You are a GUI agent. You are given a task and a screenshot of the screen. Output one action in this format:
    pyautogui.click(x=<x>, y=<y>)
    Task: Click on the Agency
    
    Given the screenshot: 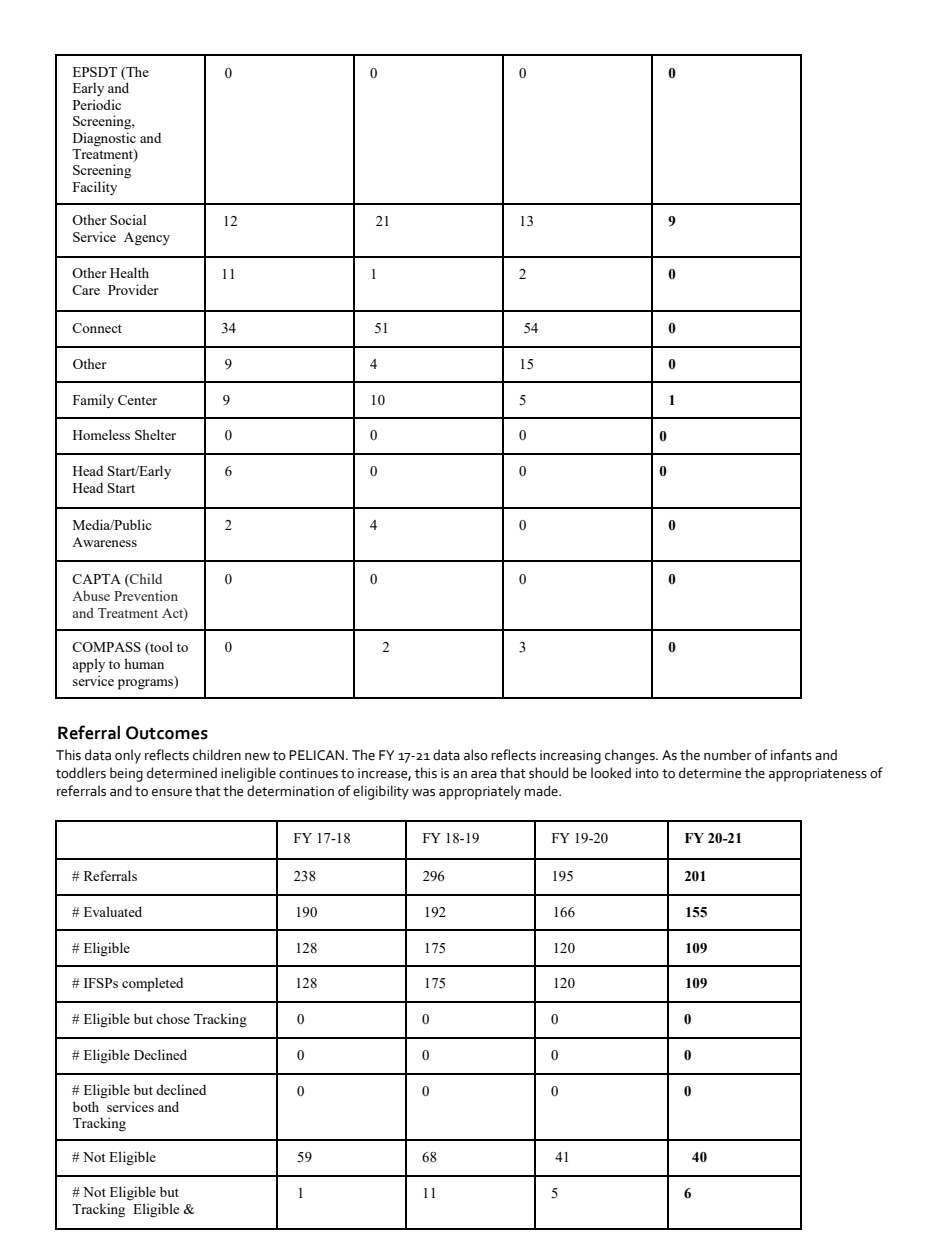 What is the action you would take?
    pyautogui.click(x=147, y=239)
